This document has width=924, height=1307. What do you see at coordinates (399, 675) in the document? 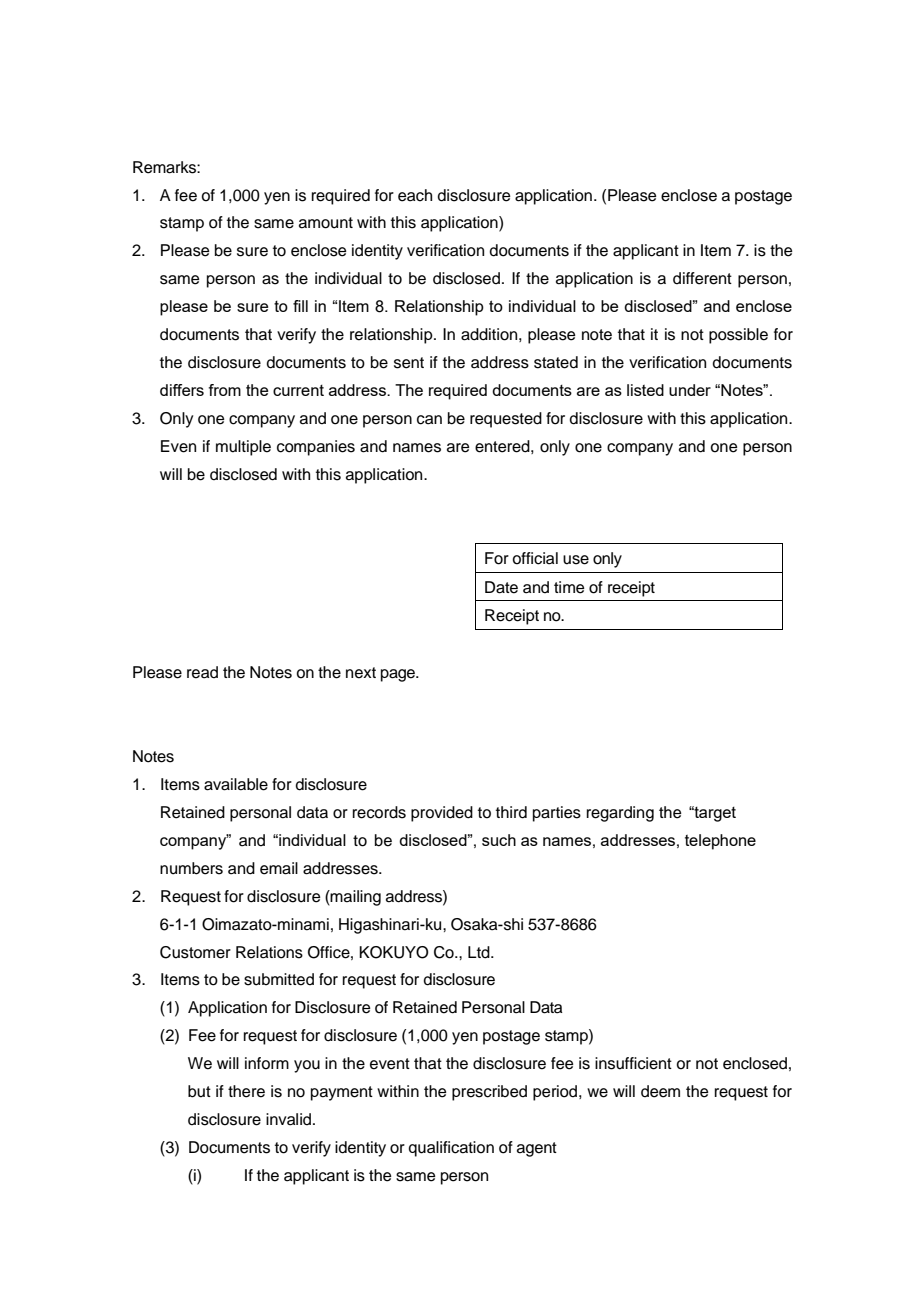
I see `page` at bounding box center [399, 675].
